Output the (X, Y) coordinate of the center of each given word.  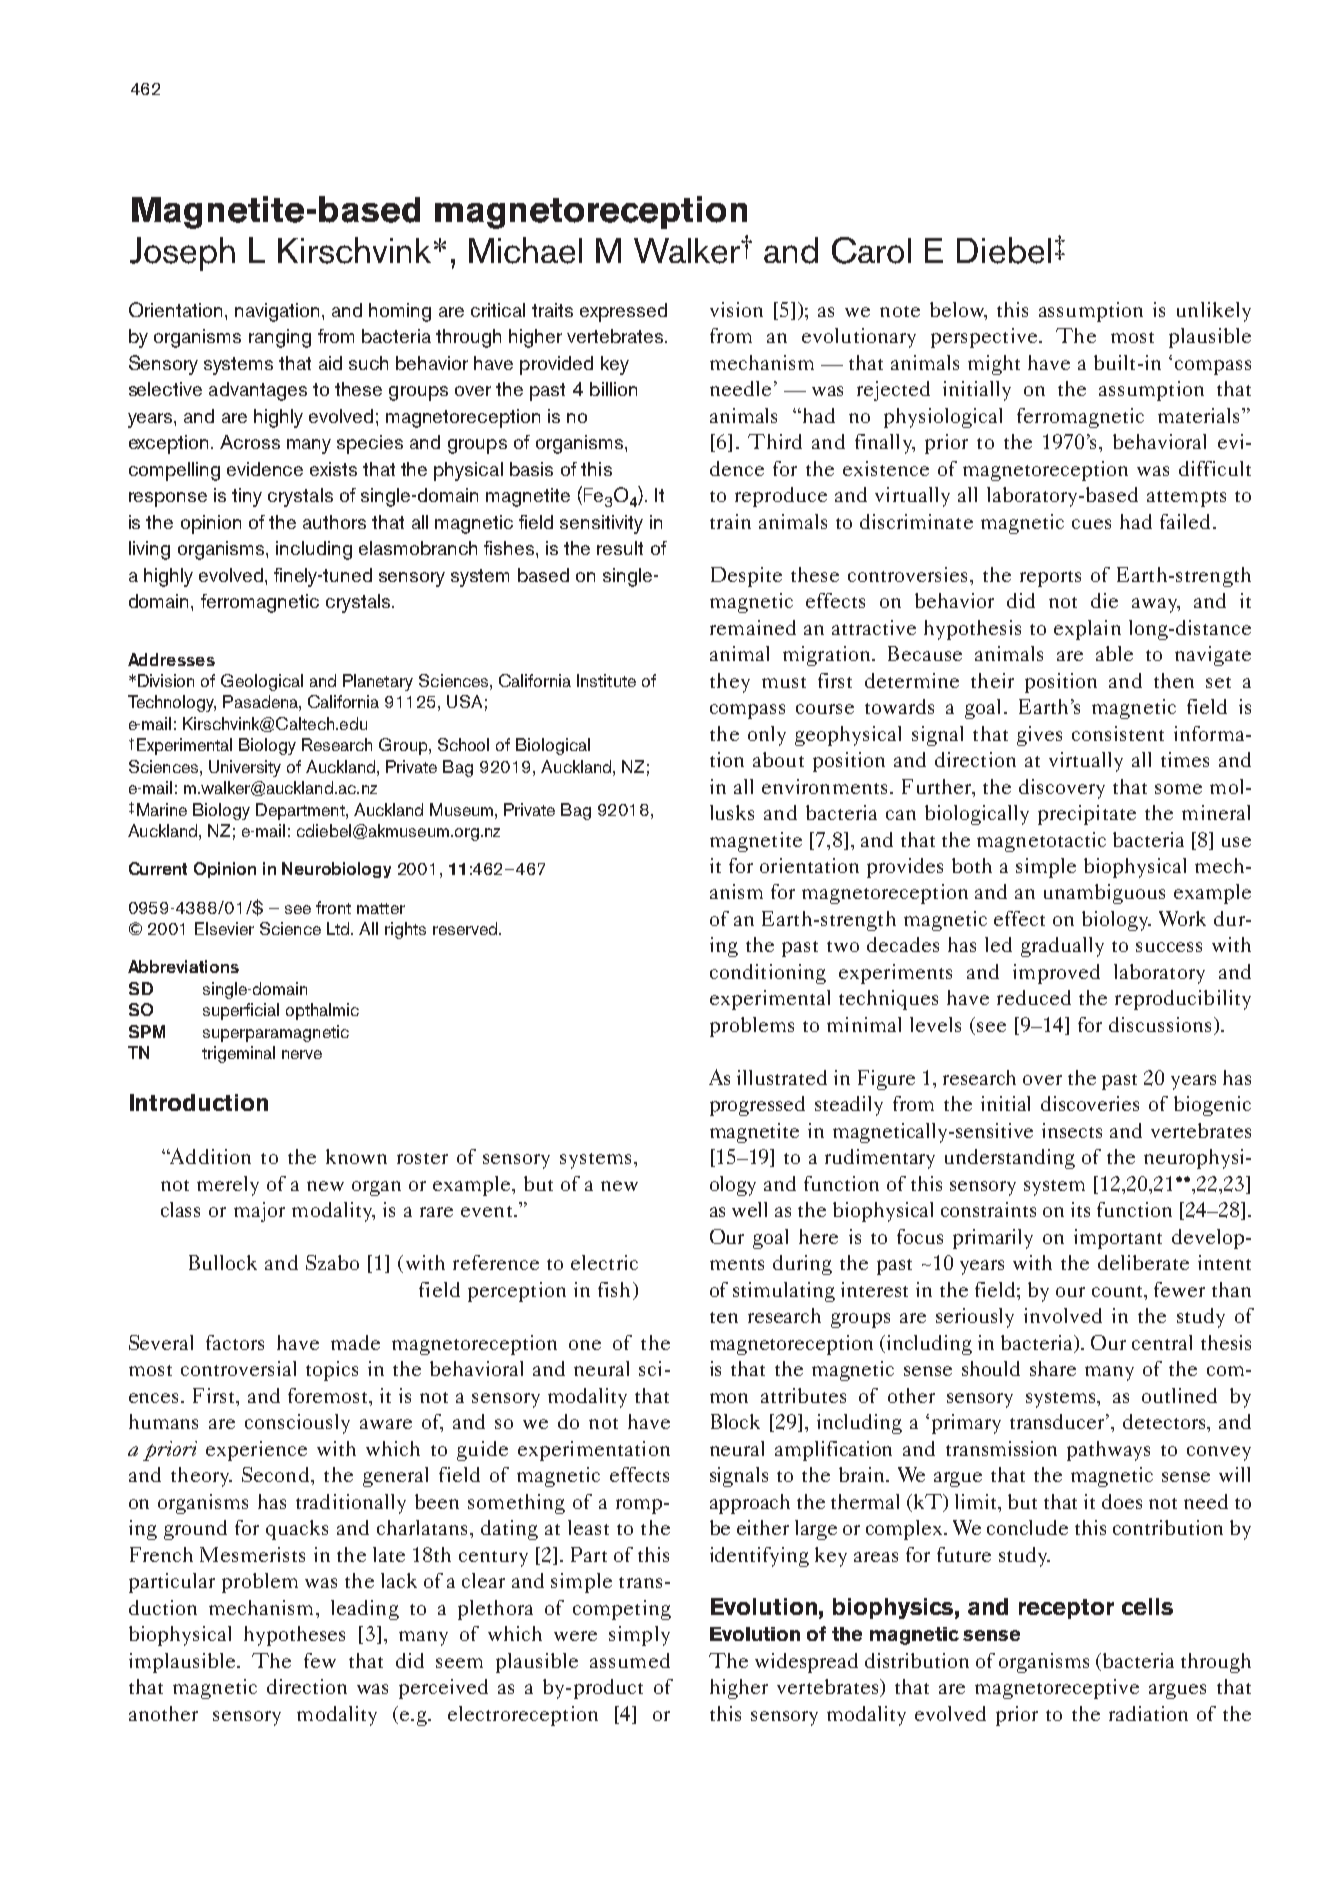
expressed (623, 312)
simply (639, 1636)
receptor (1066, 1609)
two (843, 946)
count (1119, 1291)
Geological (262, 682)
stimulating (784, 1292)
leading (365, 1610)
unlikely (1214, 312)
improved (1056, 974)
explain (1087, 630)
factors (235, 1342)
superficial (241, 1011)
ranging (280, 338)
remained (753, 627)
